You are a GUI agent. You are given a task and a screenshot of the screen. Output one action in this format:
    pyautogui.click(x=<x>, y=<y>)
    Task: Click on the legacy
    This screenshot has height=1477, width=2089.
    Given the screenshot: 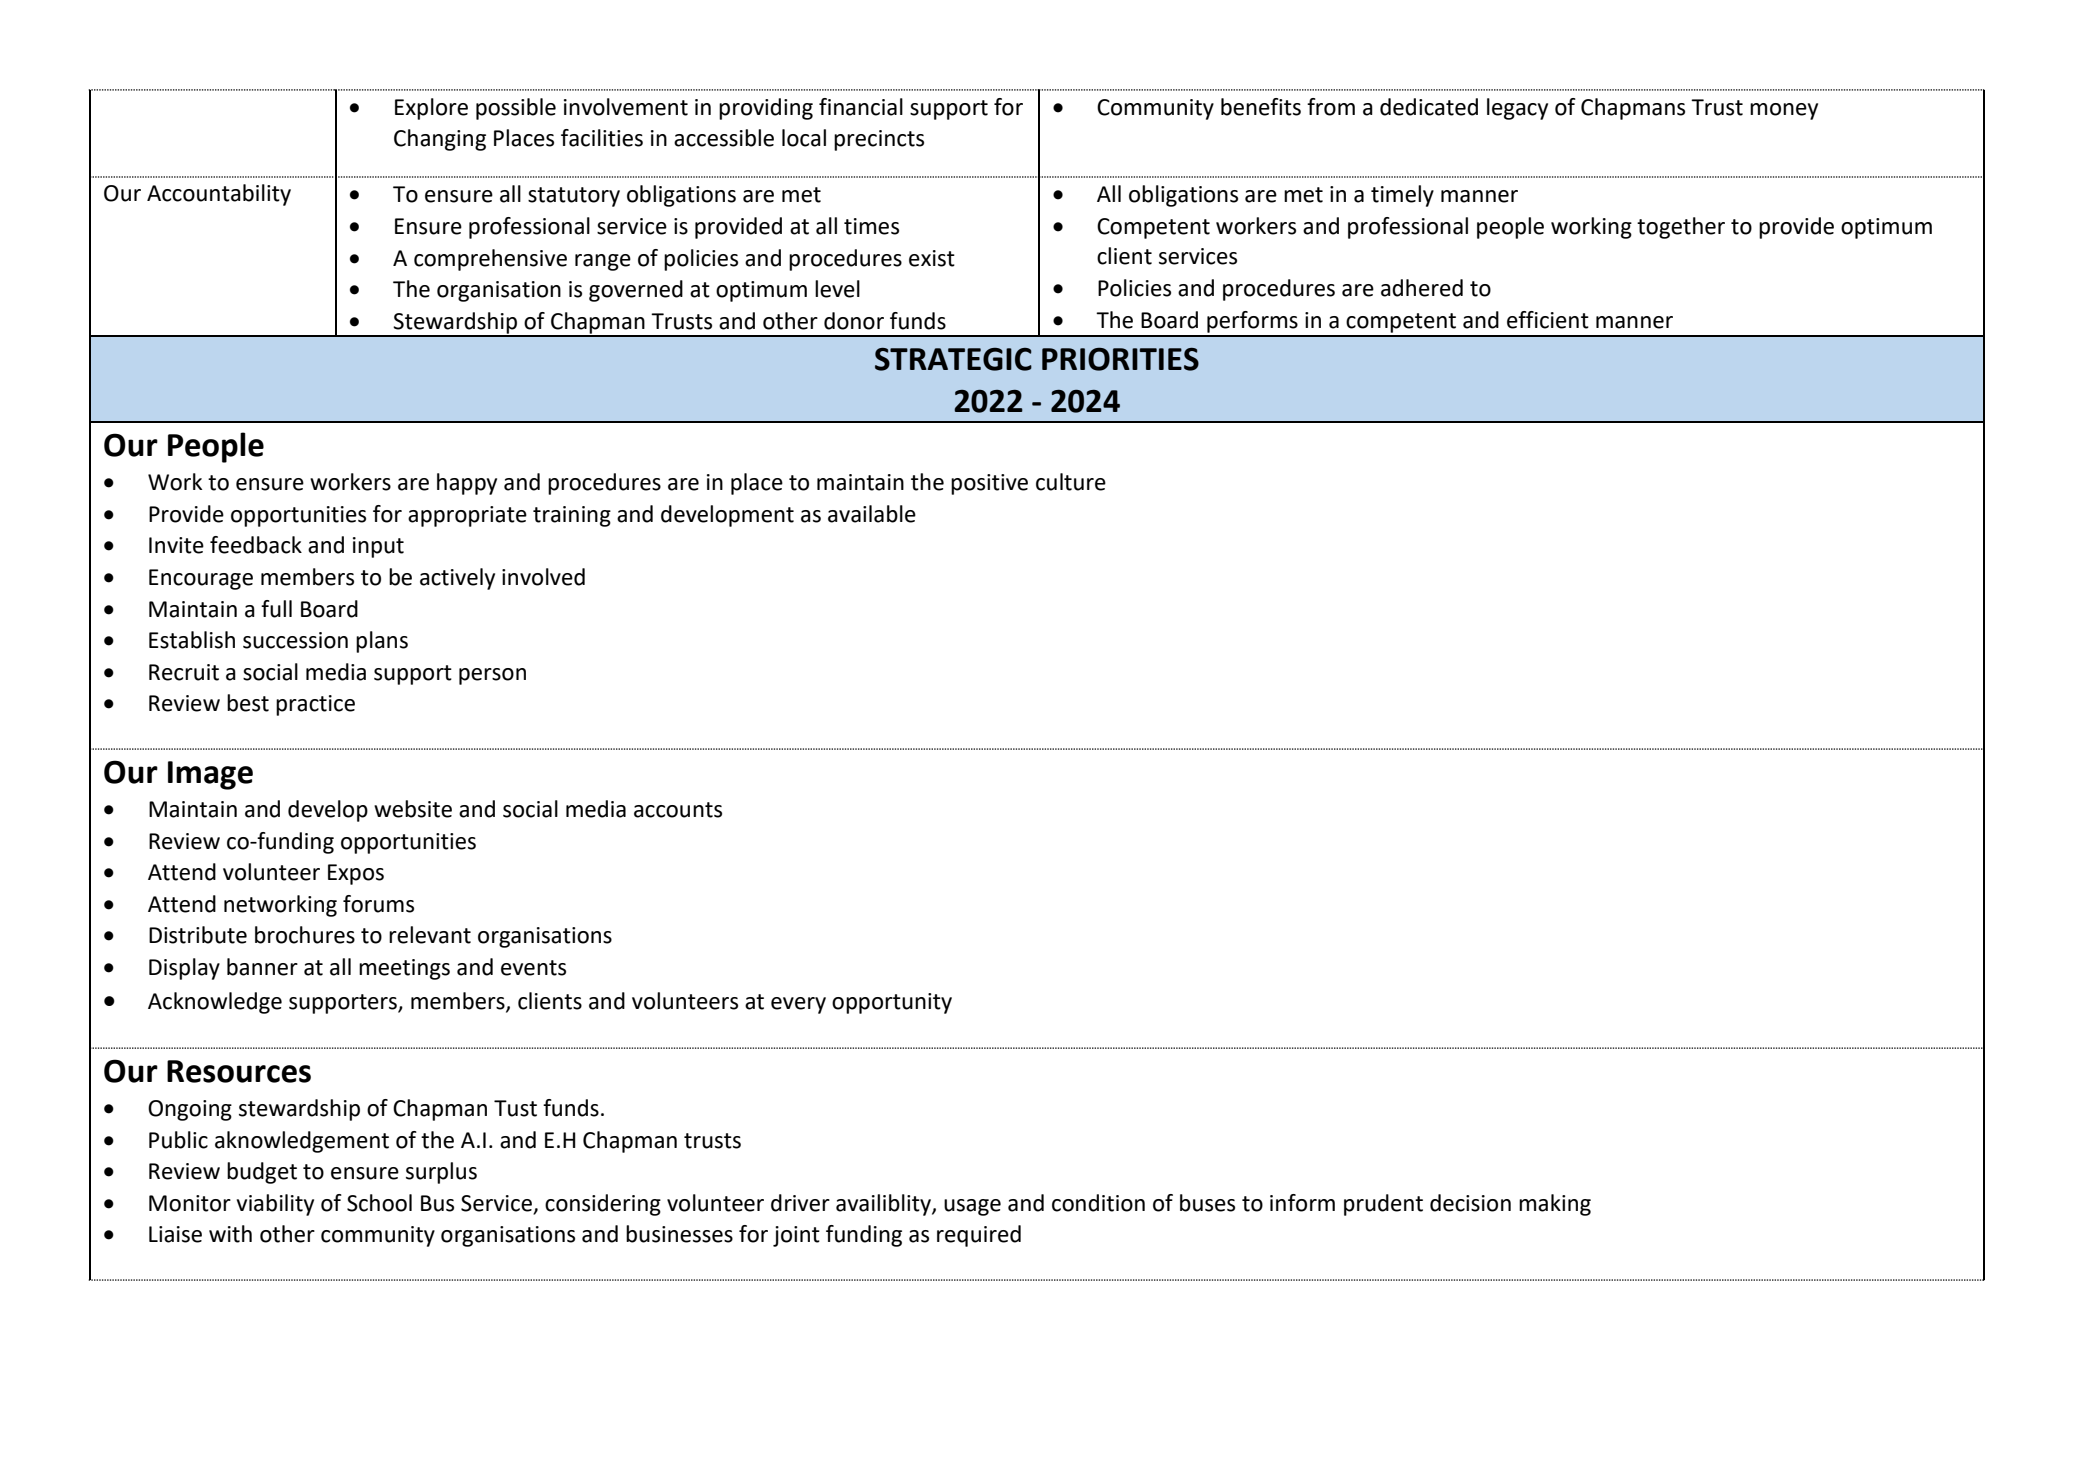 What is the action you would take?
    pyautogui.click(x=1517, y=109)
